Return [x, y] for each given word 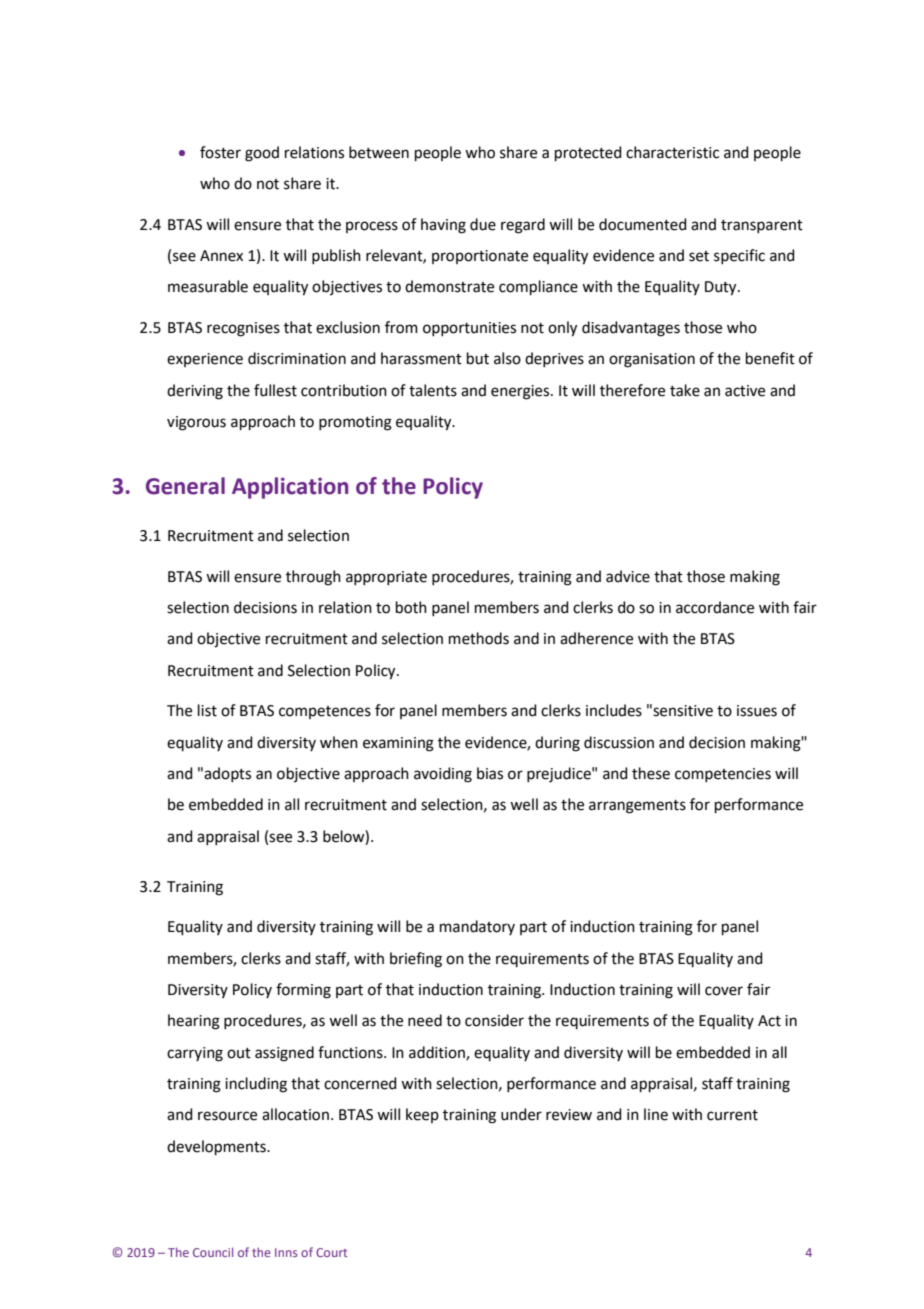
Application [290, 488]
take [685, 390]
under [521, 1114]
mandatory [477, 927]
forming [303, 991]
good [262, 154]
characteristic [672, 152]
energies [521, 392]
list [207, 710]
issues [757, 711]
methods [479, 638]
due [483, 224]
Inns [286, 1252]
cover [724, 991]
